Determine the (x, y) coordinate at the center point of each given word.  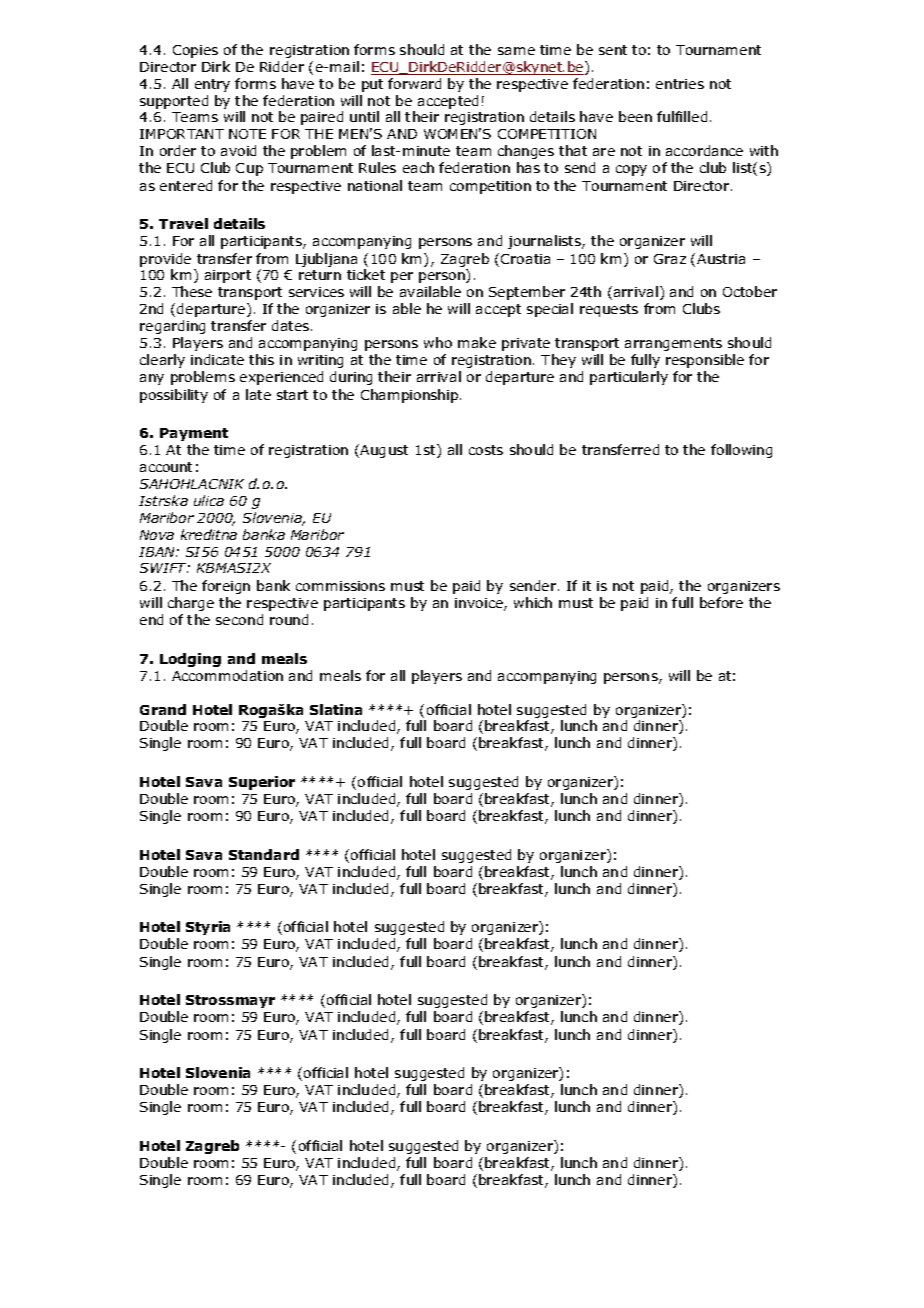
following (741, 451)
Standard (264, 854)
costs (486, 450)
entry (212, 85)
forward (414, 83)
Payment (194, 434)
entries (680, 84)
